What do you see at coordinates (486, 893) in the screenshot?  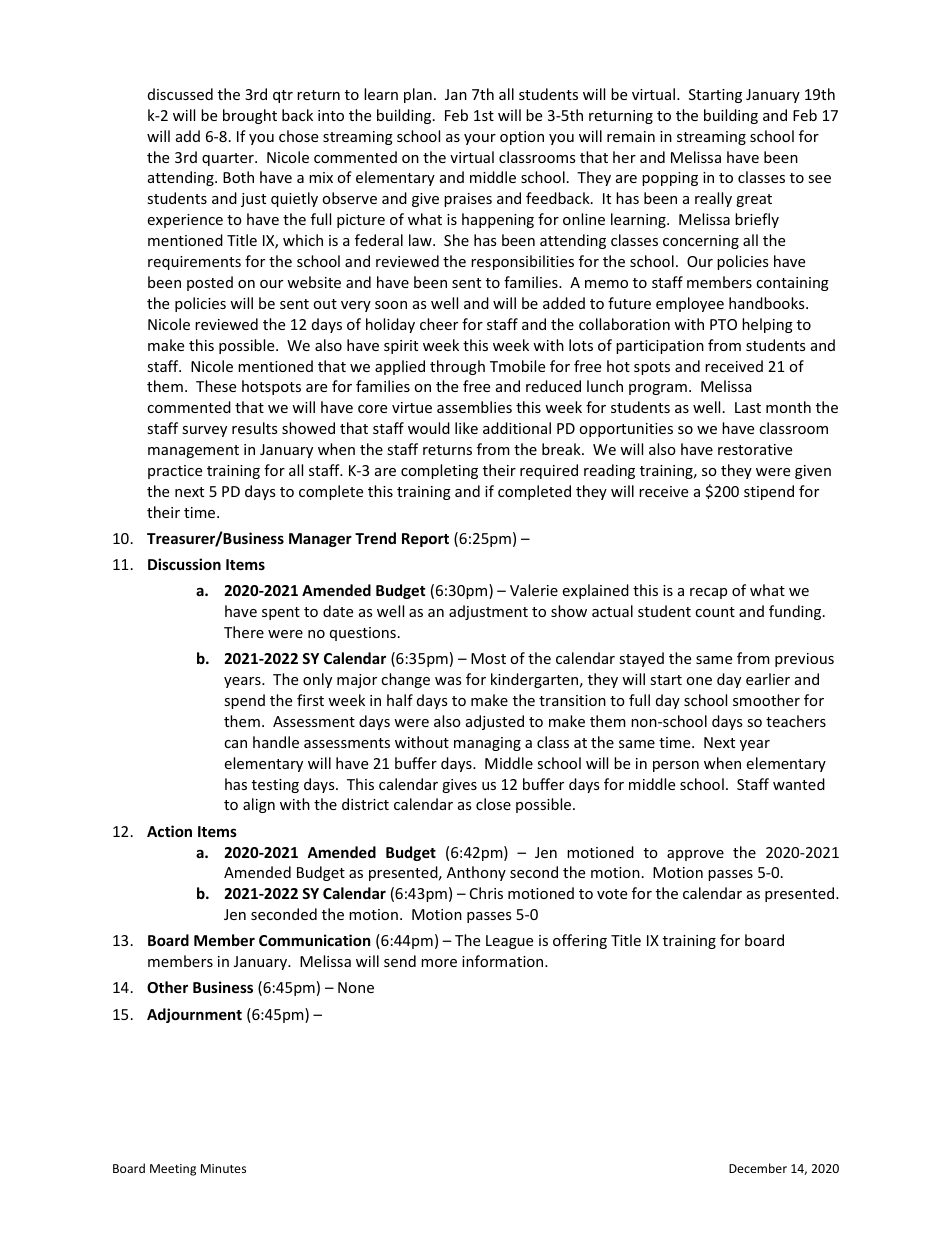 I see `Chris` at bounding box center [486, 893].
